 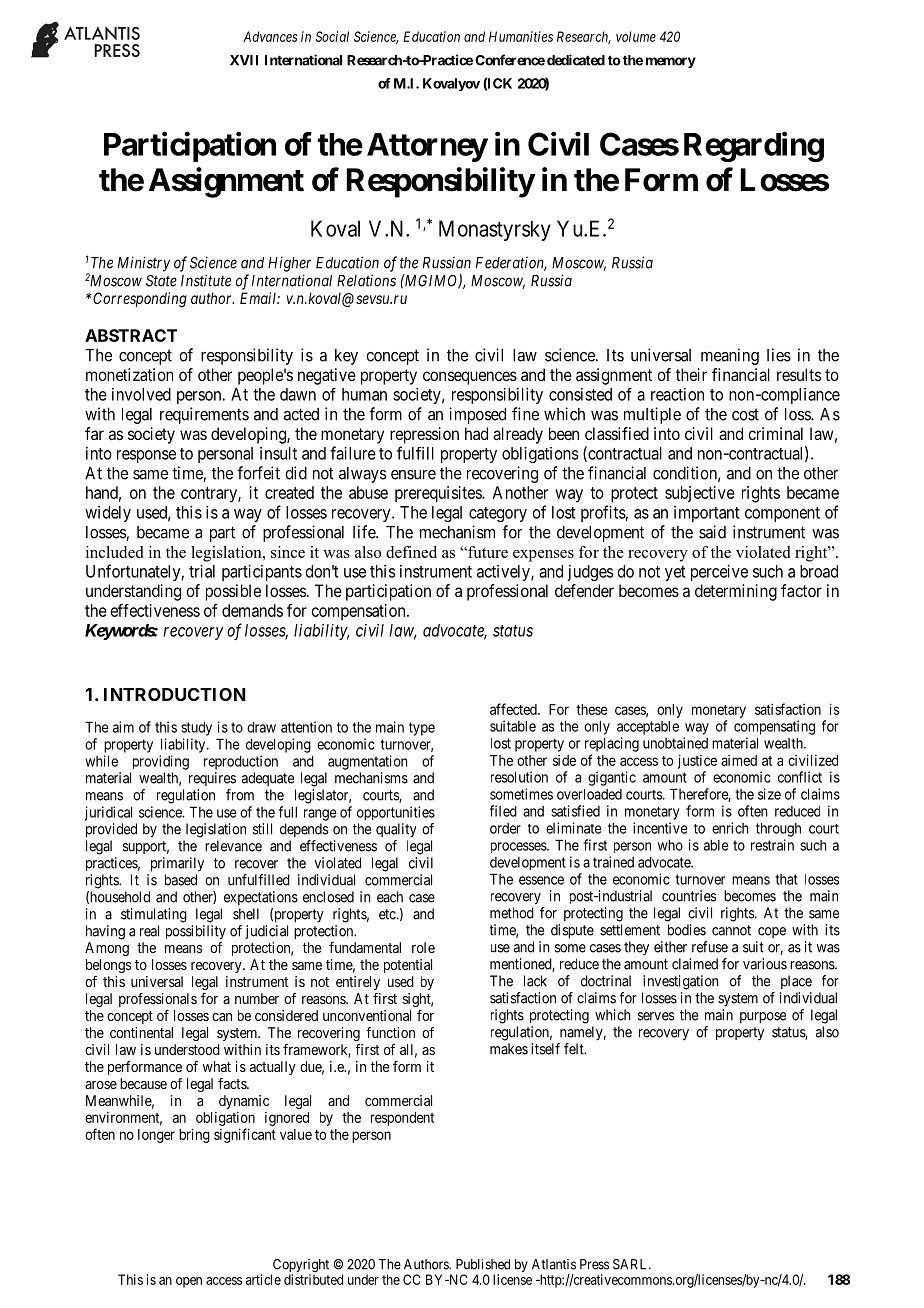 What do you see at coordinates (498, 514) in the image?
I see `category` at bounding box center [498, 514].
